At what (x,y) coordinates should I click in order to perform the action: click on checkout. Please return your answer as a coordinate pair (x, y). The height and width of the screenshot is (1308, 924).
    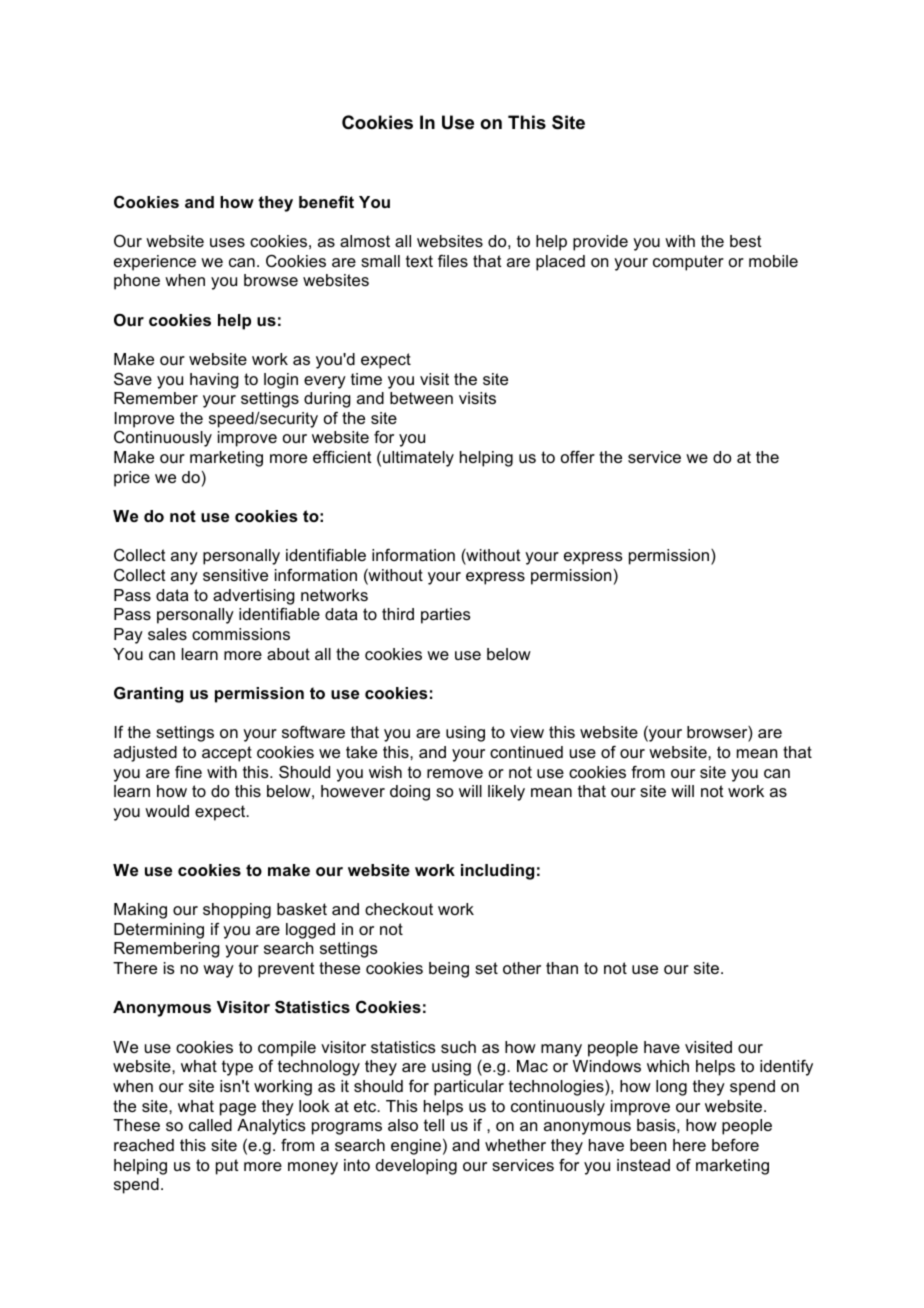
    Looking at the image, I should click on (399, 909).
